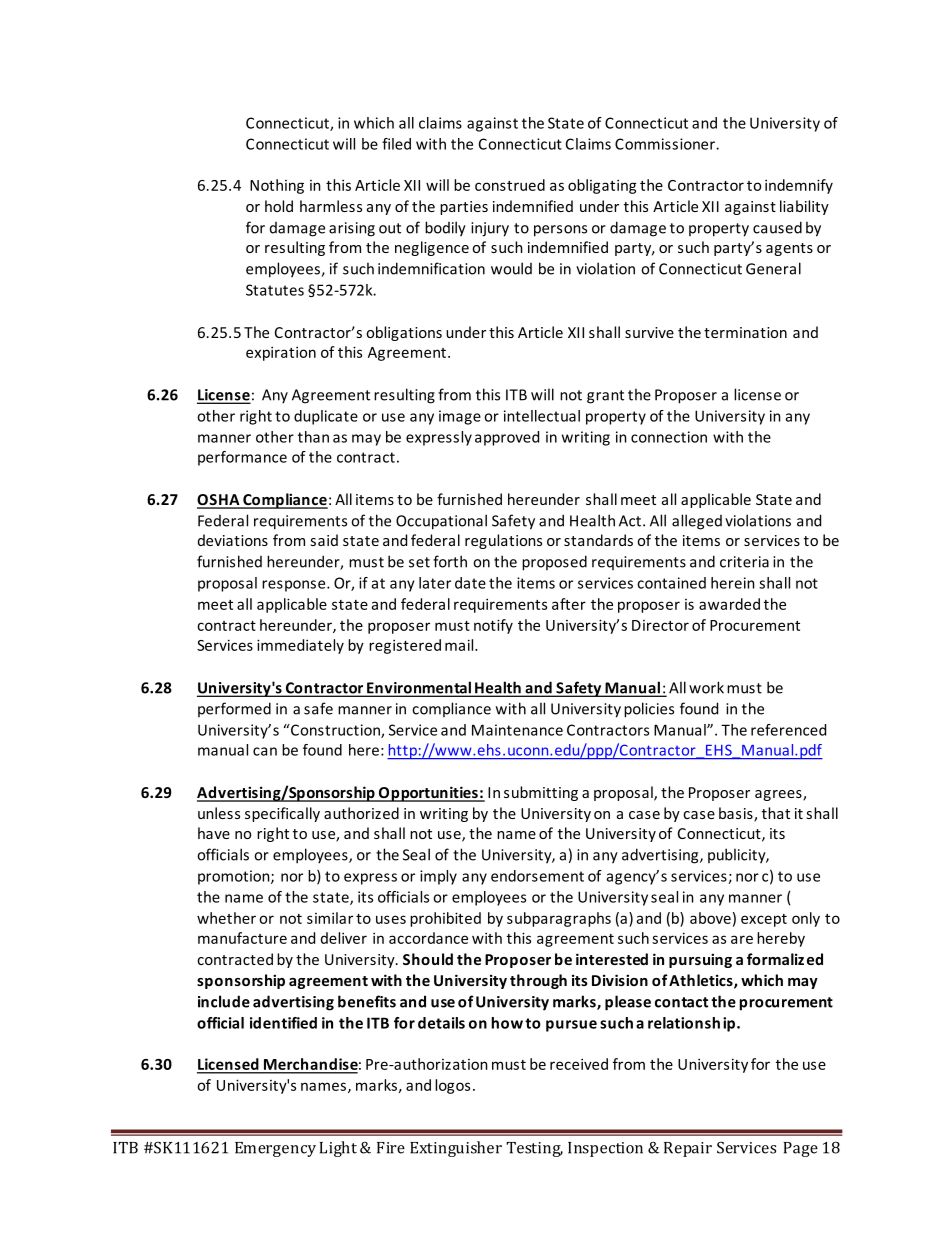 The image size is (952, 1233). What do you see at coordinates (729, 604) in the screenshot?
I see `awarded` at bounding box center [729, 604].
